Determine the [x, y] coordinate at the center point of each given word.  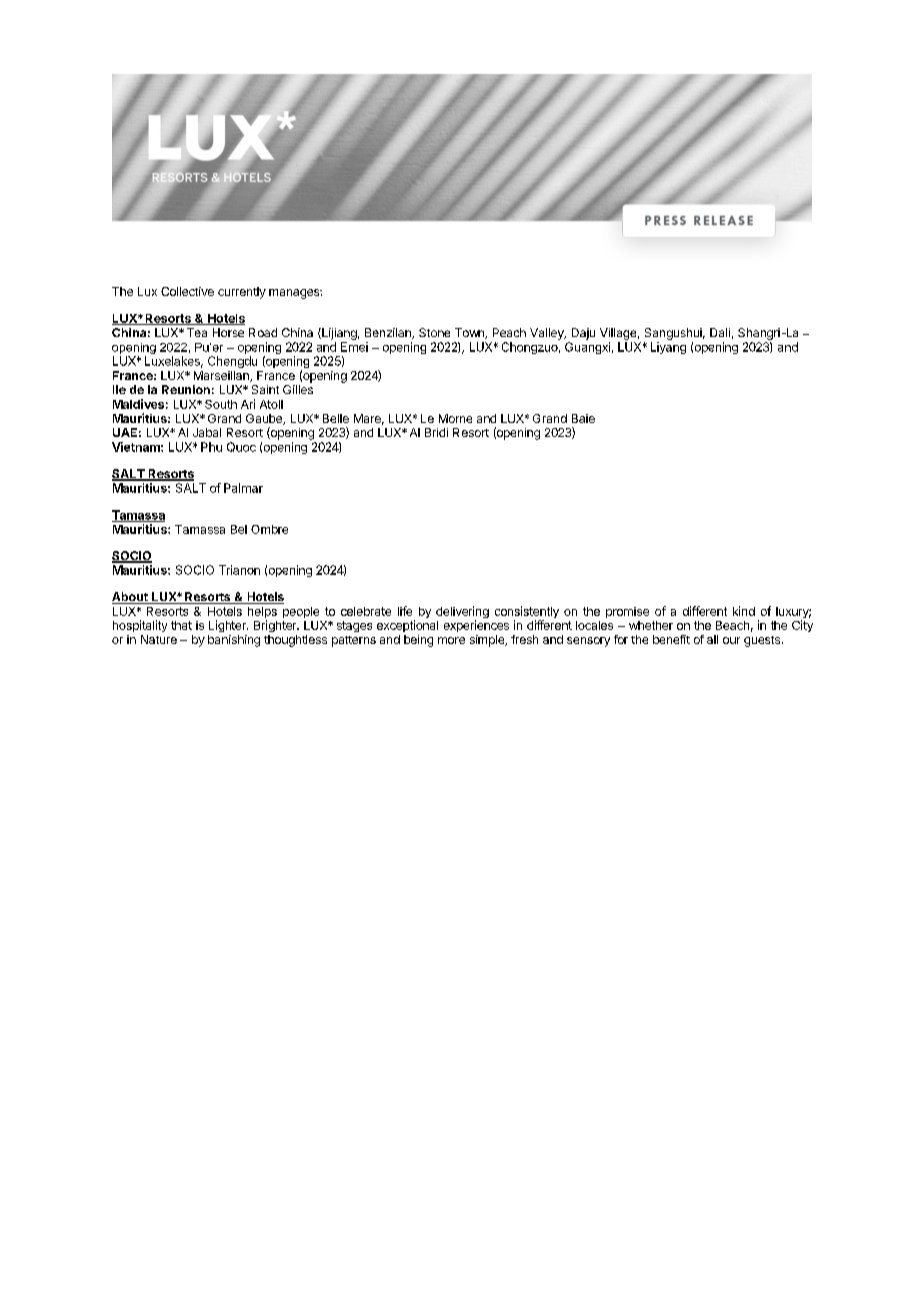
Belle [336, 418]
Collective [187, 291]
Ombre [269, 529]
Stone [434, 332]
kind [744, 611]
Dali [720, 332]
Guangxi [587, 348]
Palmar [243, 488]
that [181, 625]
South [221, 404]
